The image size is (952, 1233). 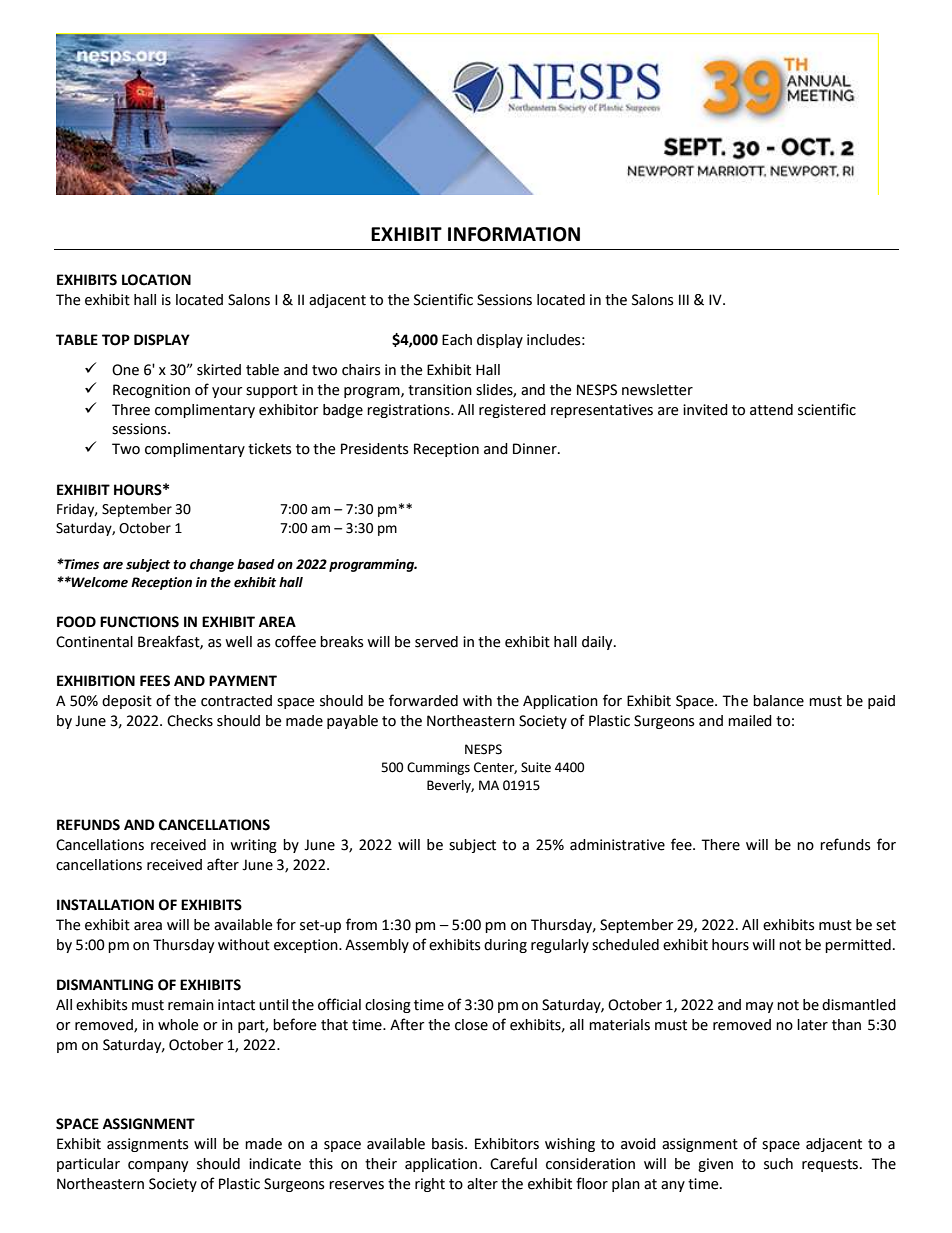 What do you see at coordinates (684, 299) in the document?
I see `III` at bounding box center [684, 299].
